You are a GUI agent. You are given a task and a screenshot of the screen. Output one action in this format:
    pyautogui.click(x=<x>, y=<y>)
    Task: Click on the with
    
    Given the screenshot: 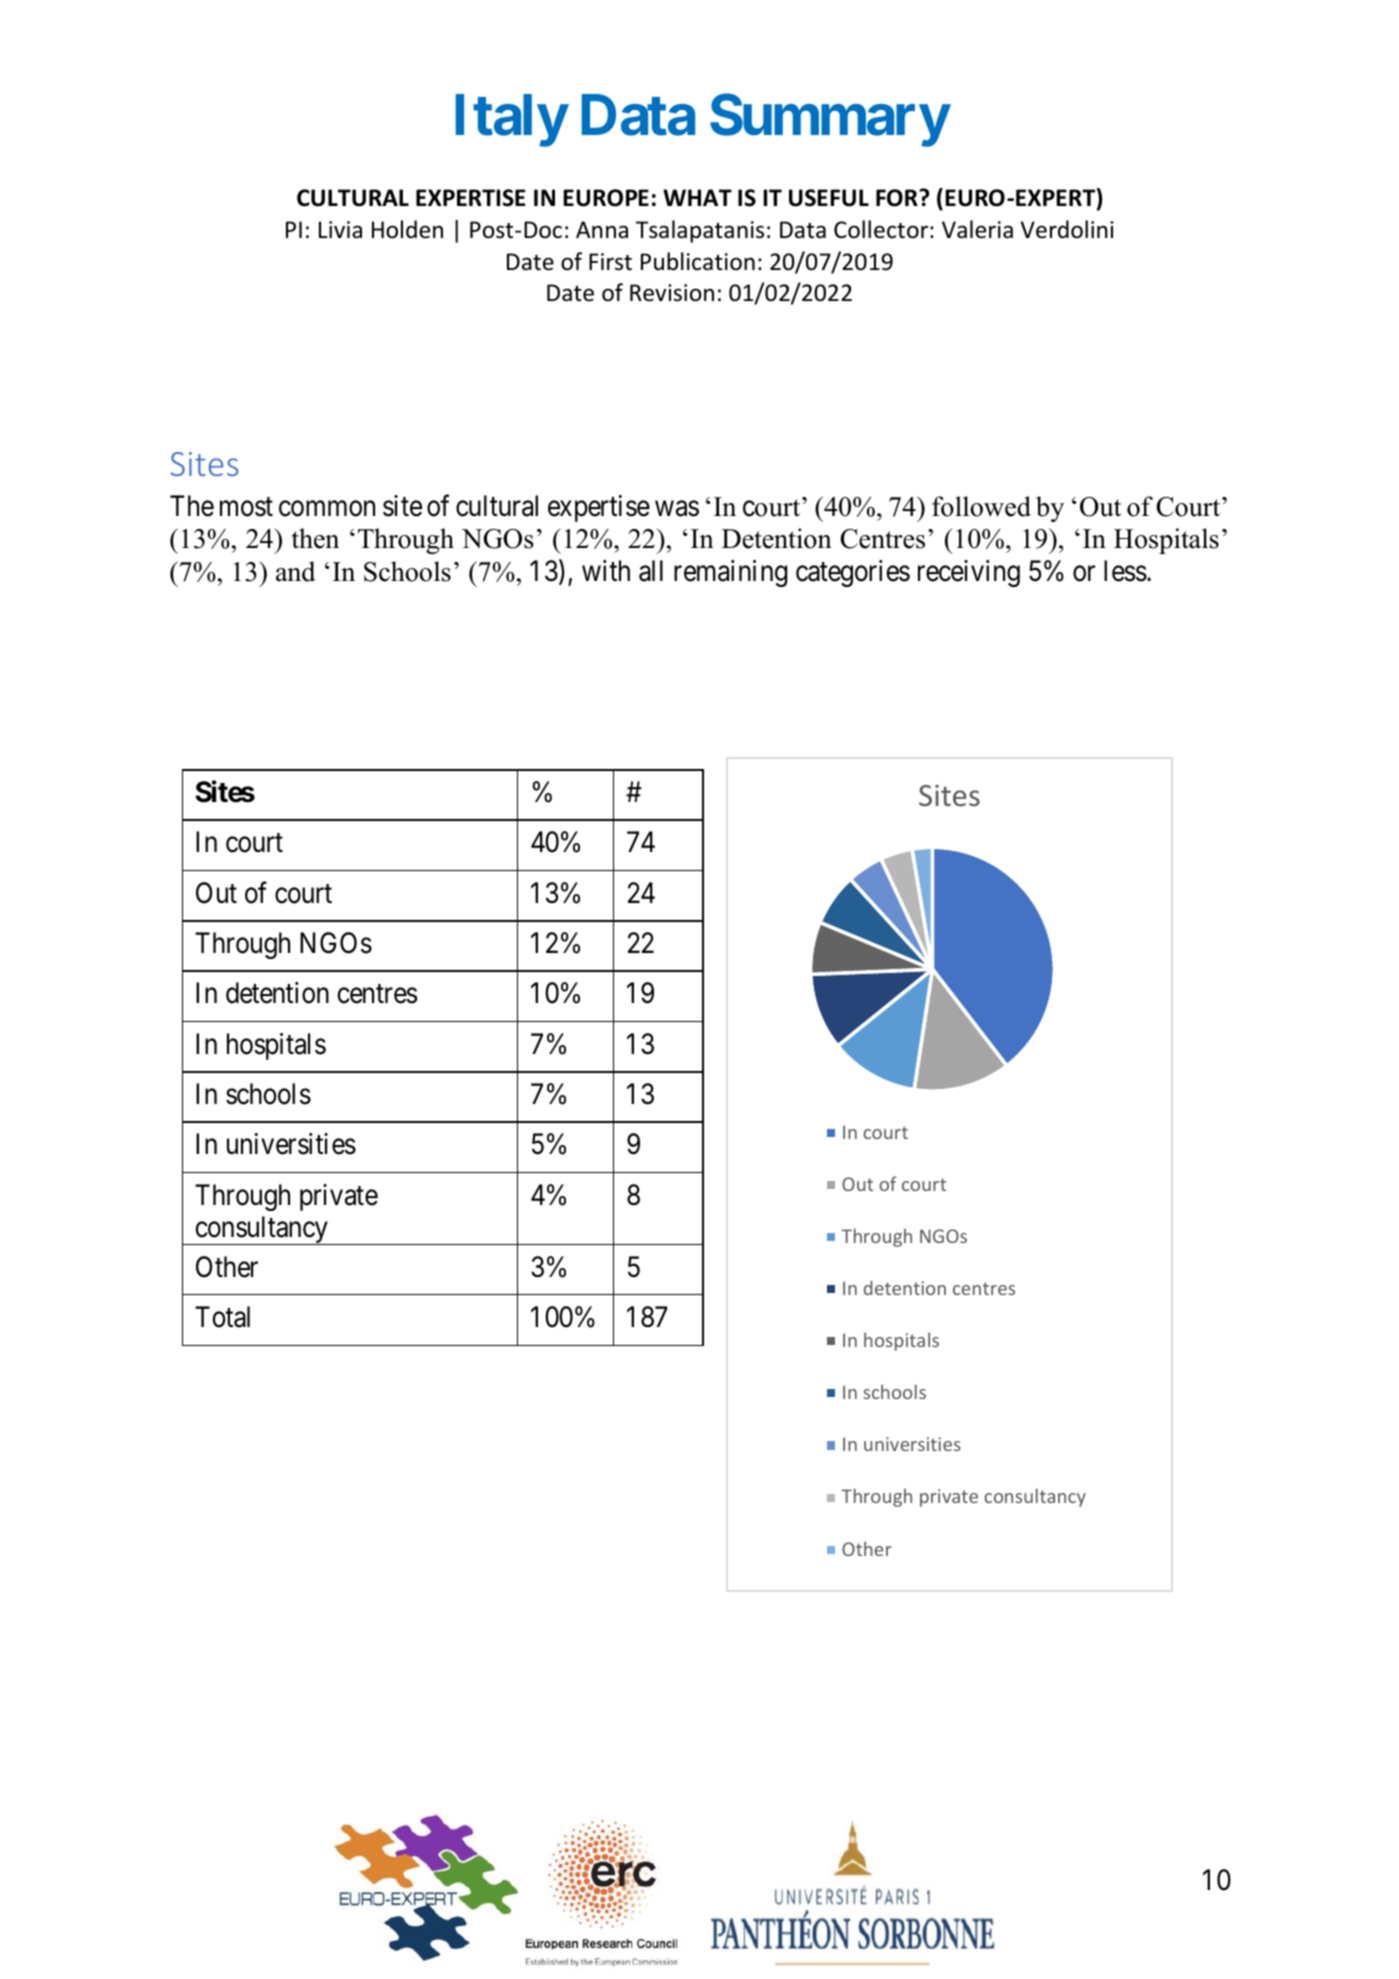 What is the action you would take?
    pyautogui.click(x=606, y=570)
